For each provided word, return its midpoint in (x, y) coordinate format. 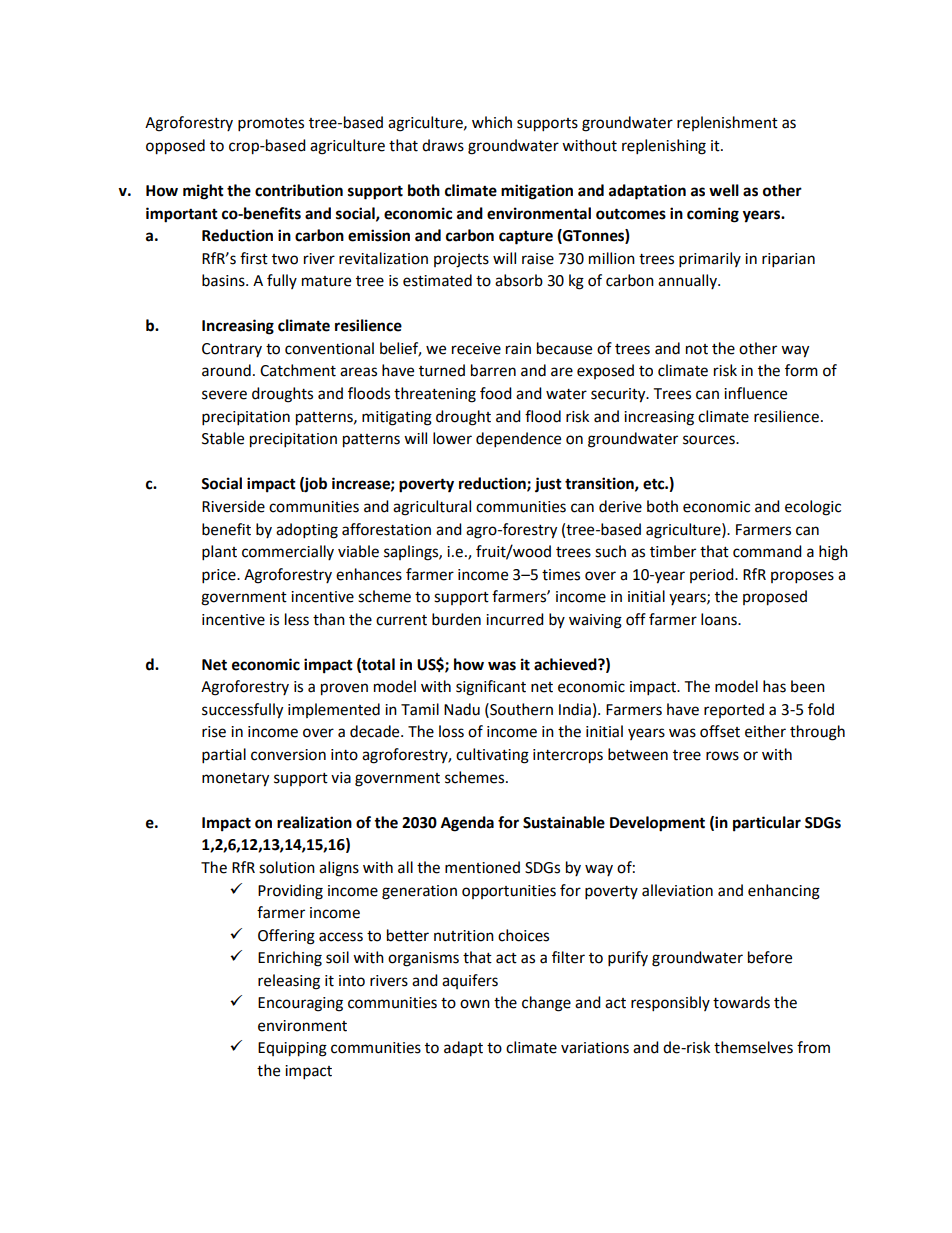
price (220, 576)
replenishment (727, 123)
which (492, 122)
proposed (775, 598)
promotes (271, 125)
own (475, 1004)
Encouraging (300, 1004)
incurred (515, 619)
